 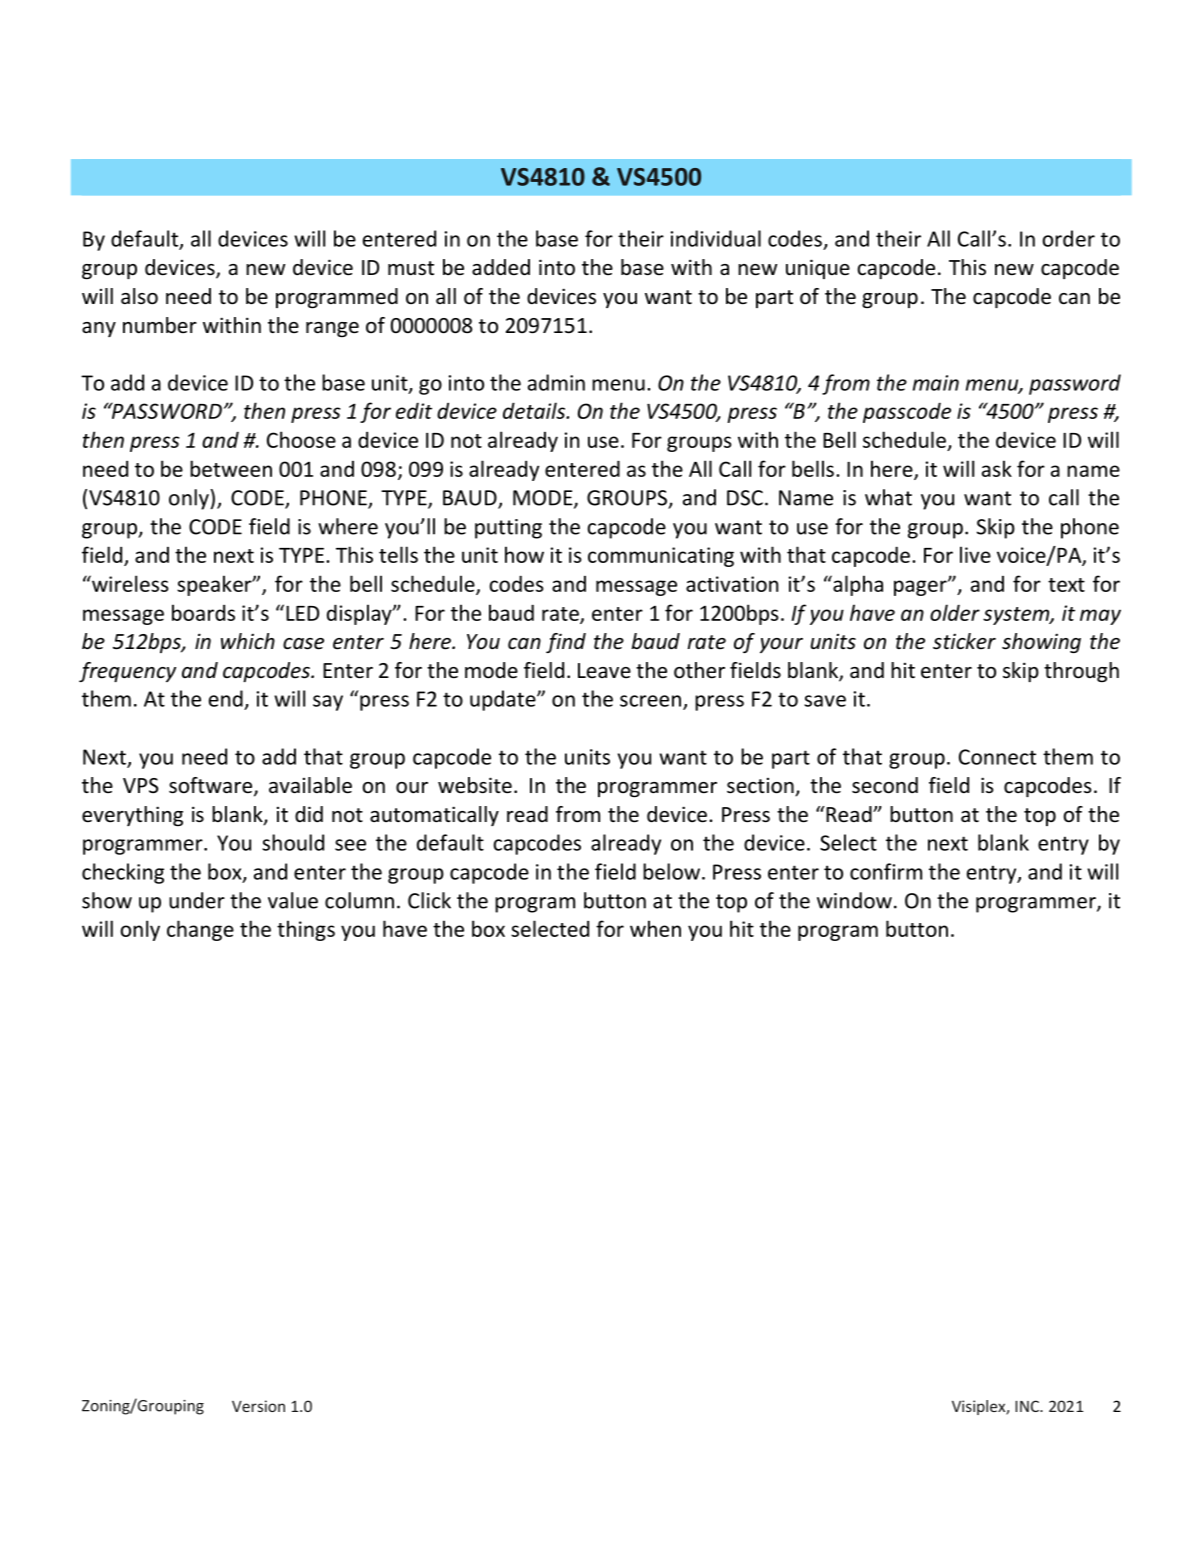 I want to click on added, so click(x=501, y=267).
